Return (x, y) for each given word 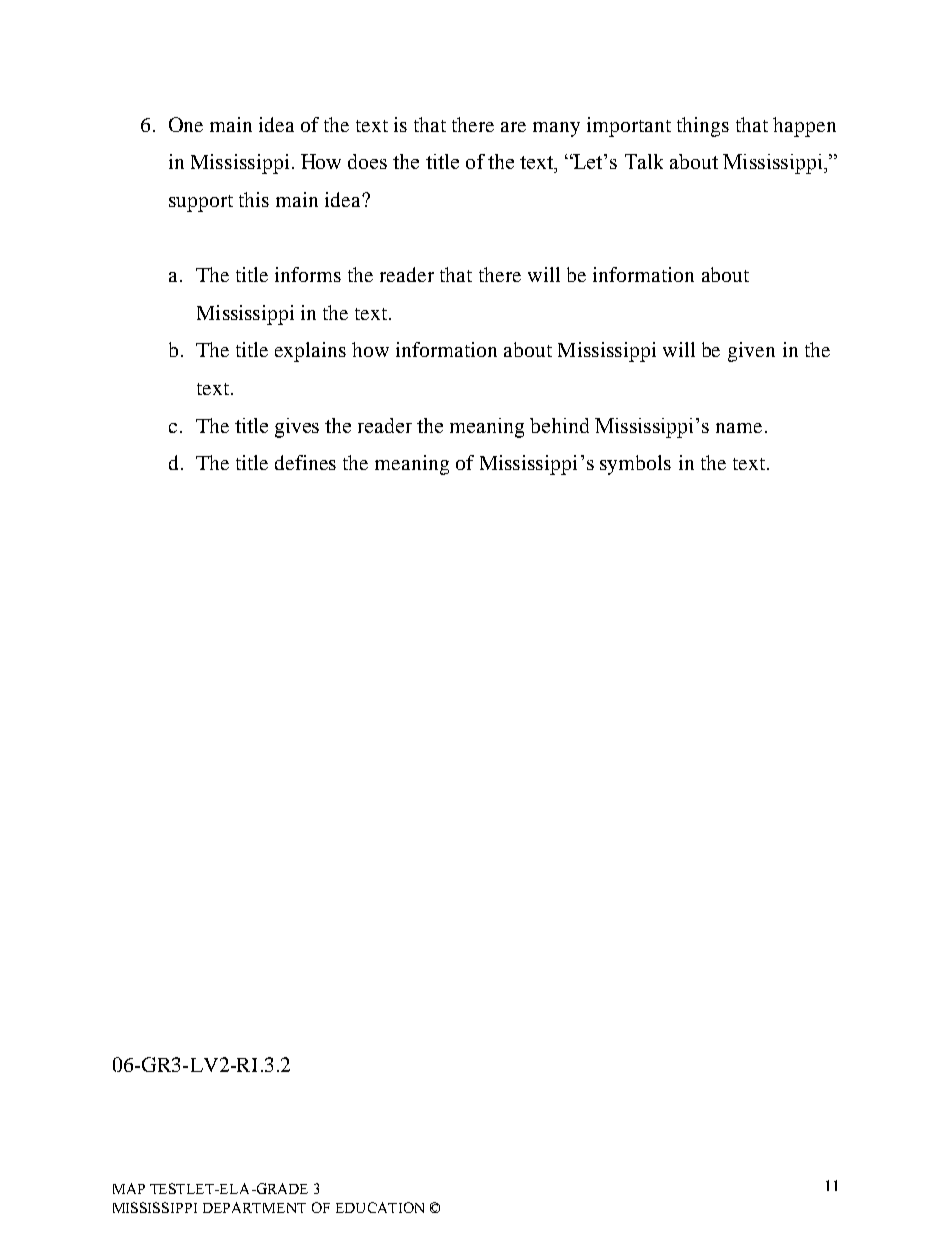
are (513, 127)
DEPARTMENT (254, 1207)
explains (310, 352)
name (739, 428)
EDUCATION (380, 1207)
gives (297, 428)
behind (559, 425)
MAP (129, 1188)
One (186, 124)
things (703, 127)
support (201, 203)
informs (308, 274)
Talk (644, 161)
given (751, 352)
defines (305, 462)
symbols (635, 465)
